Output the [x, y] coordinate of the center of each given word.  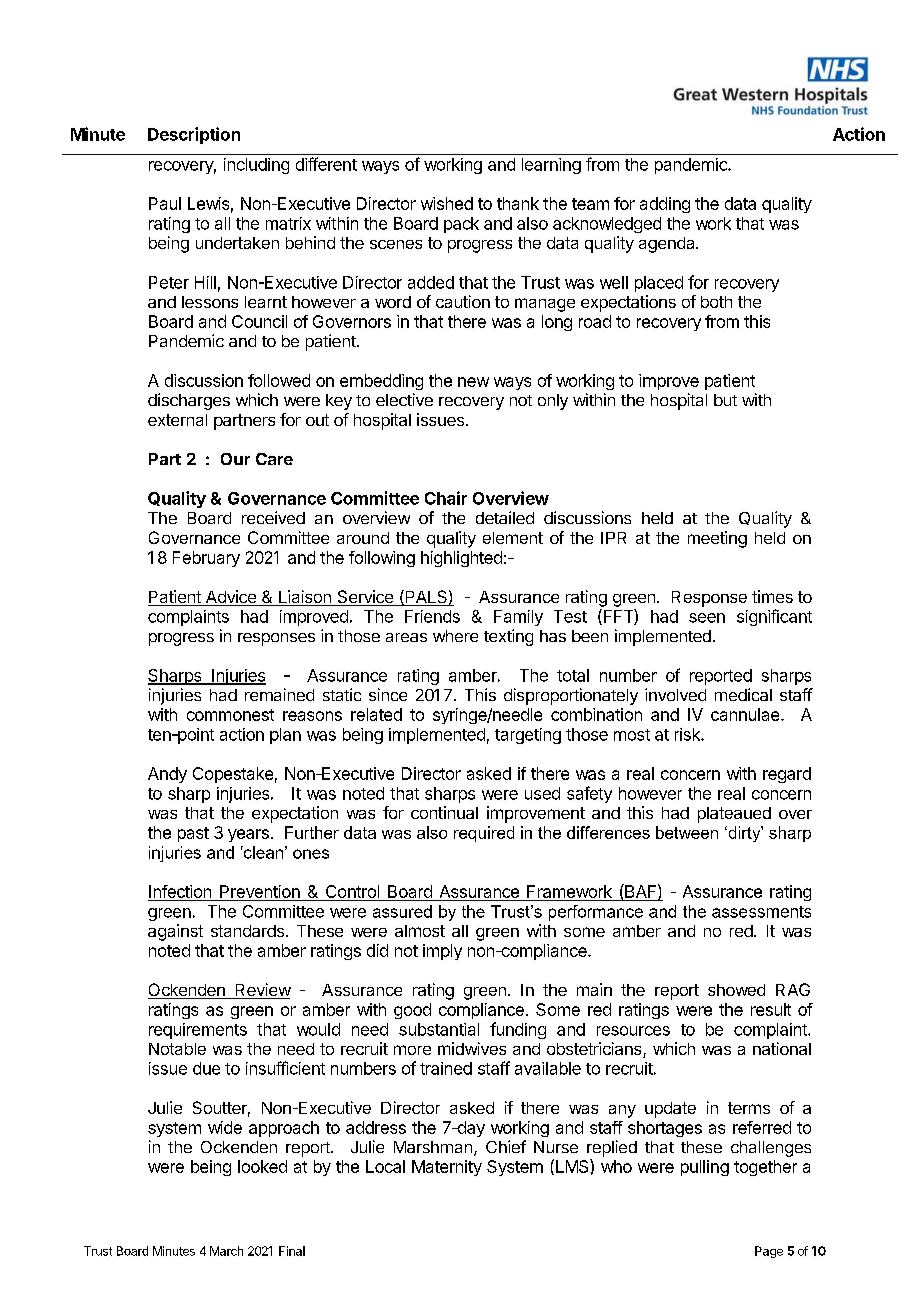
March [226, 1251]
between [687, 832]
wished [447, 203]
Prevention [260, 893]
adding [665, 205]
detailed [505, 517]
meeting [717, 539]
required [484, 834]
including [256, 166]
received [273, 517]
